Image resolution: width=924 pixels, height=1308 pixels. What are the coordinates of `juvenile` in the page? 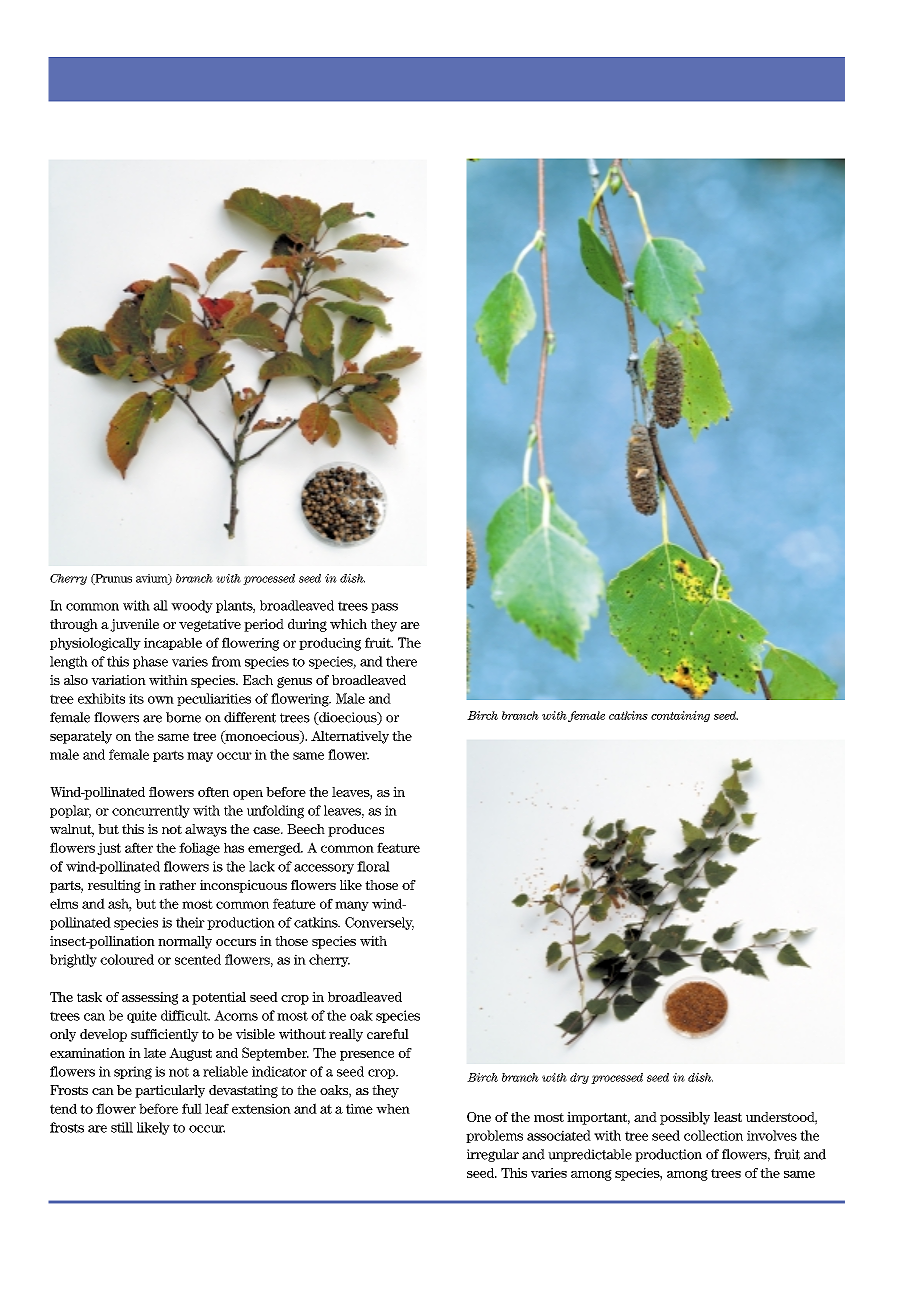 It's located at (134, 625).
